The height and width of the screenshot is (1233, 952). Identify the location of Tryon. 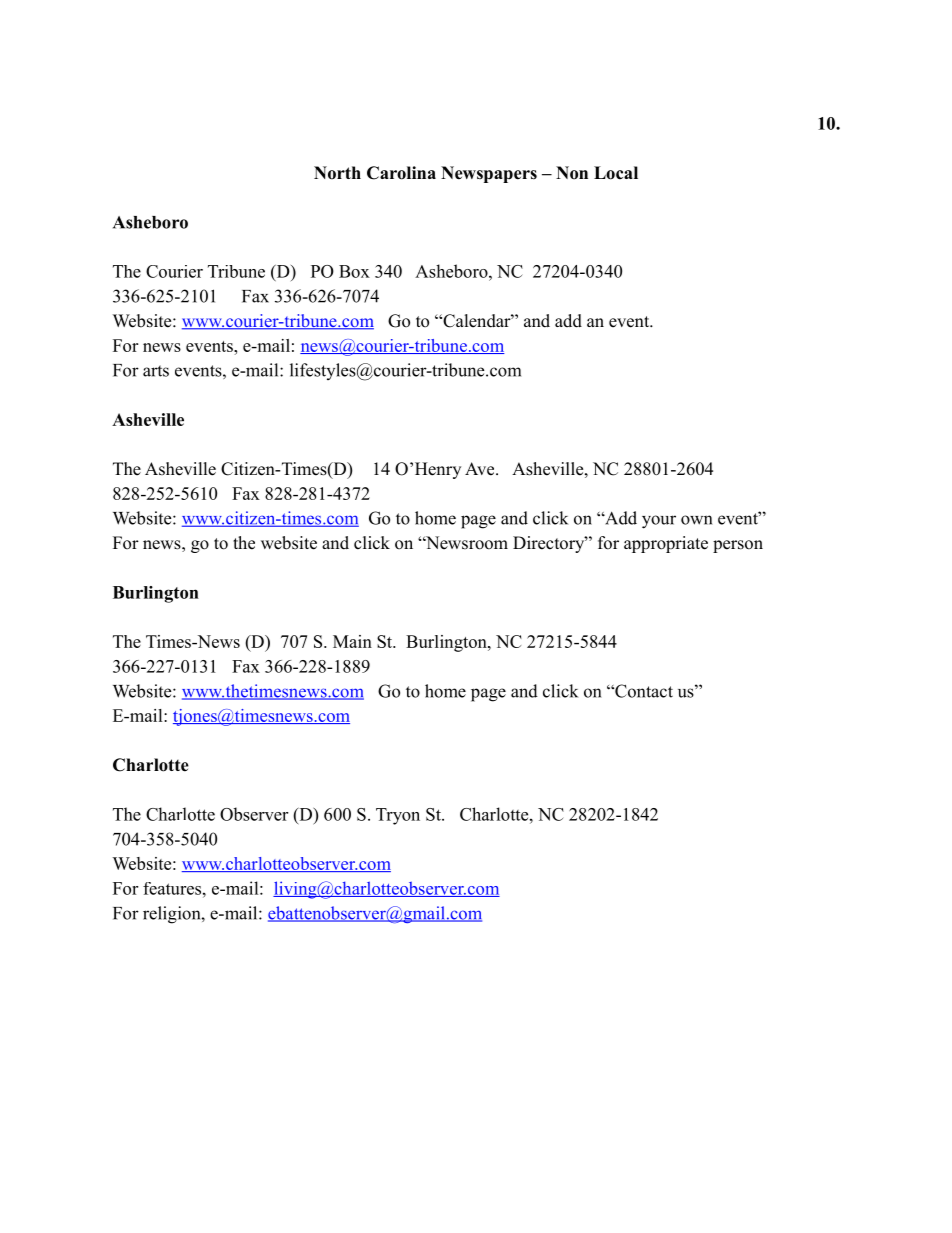
(398, 816).
